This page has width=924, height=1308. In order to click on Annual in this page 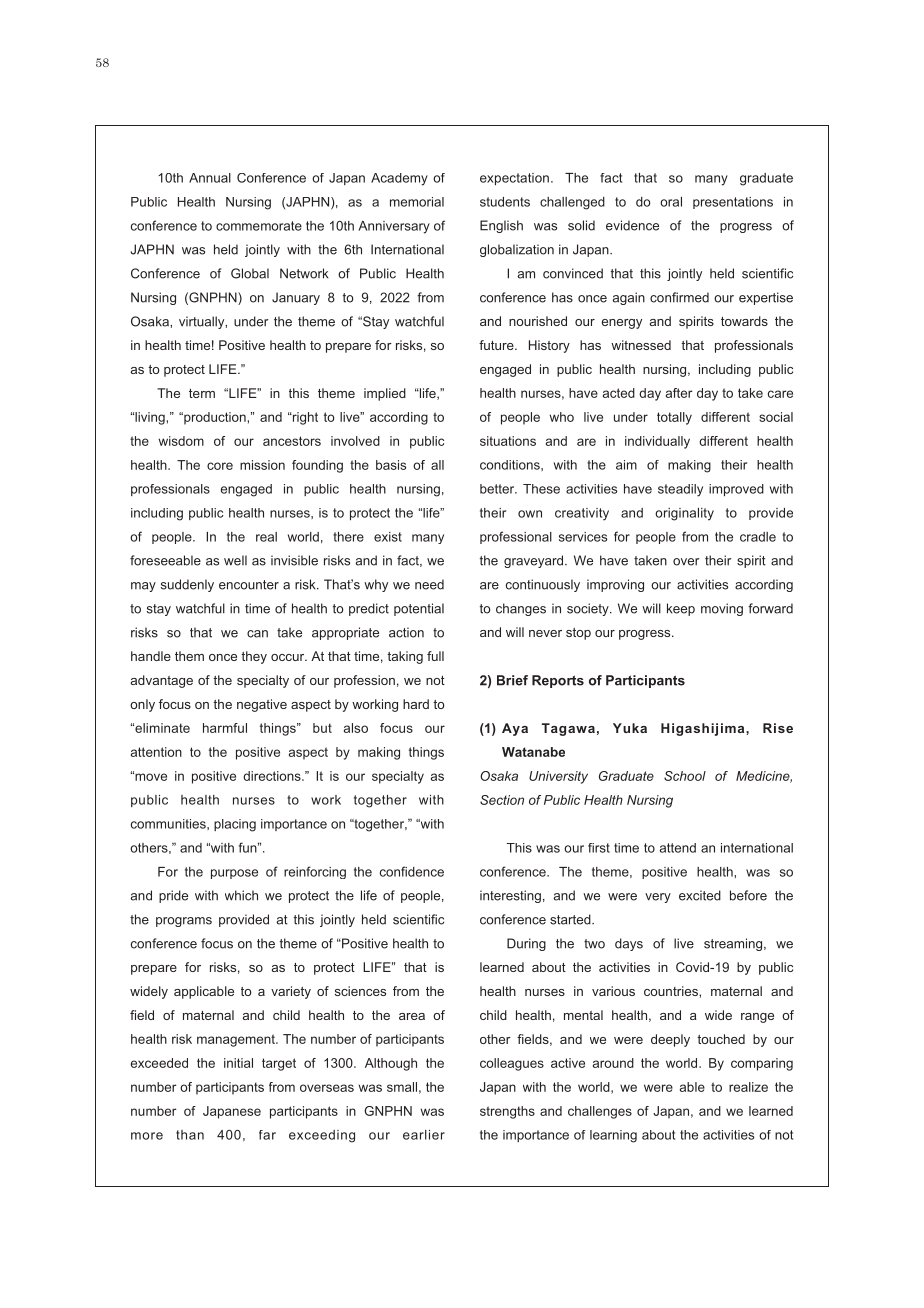, I will do `click(210, 178)`.
